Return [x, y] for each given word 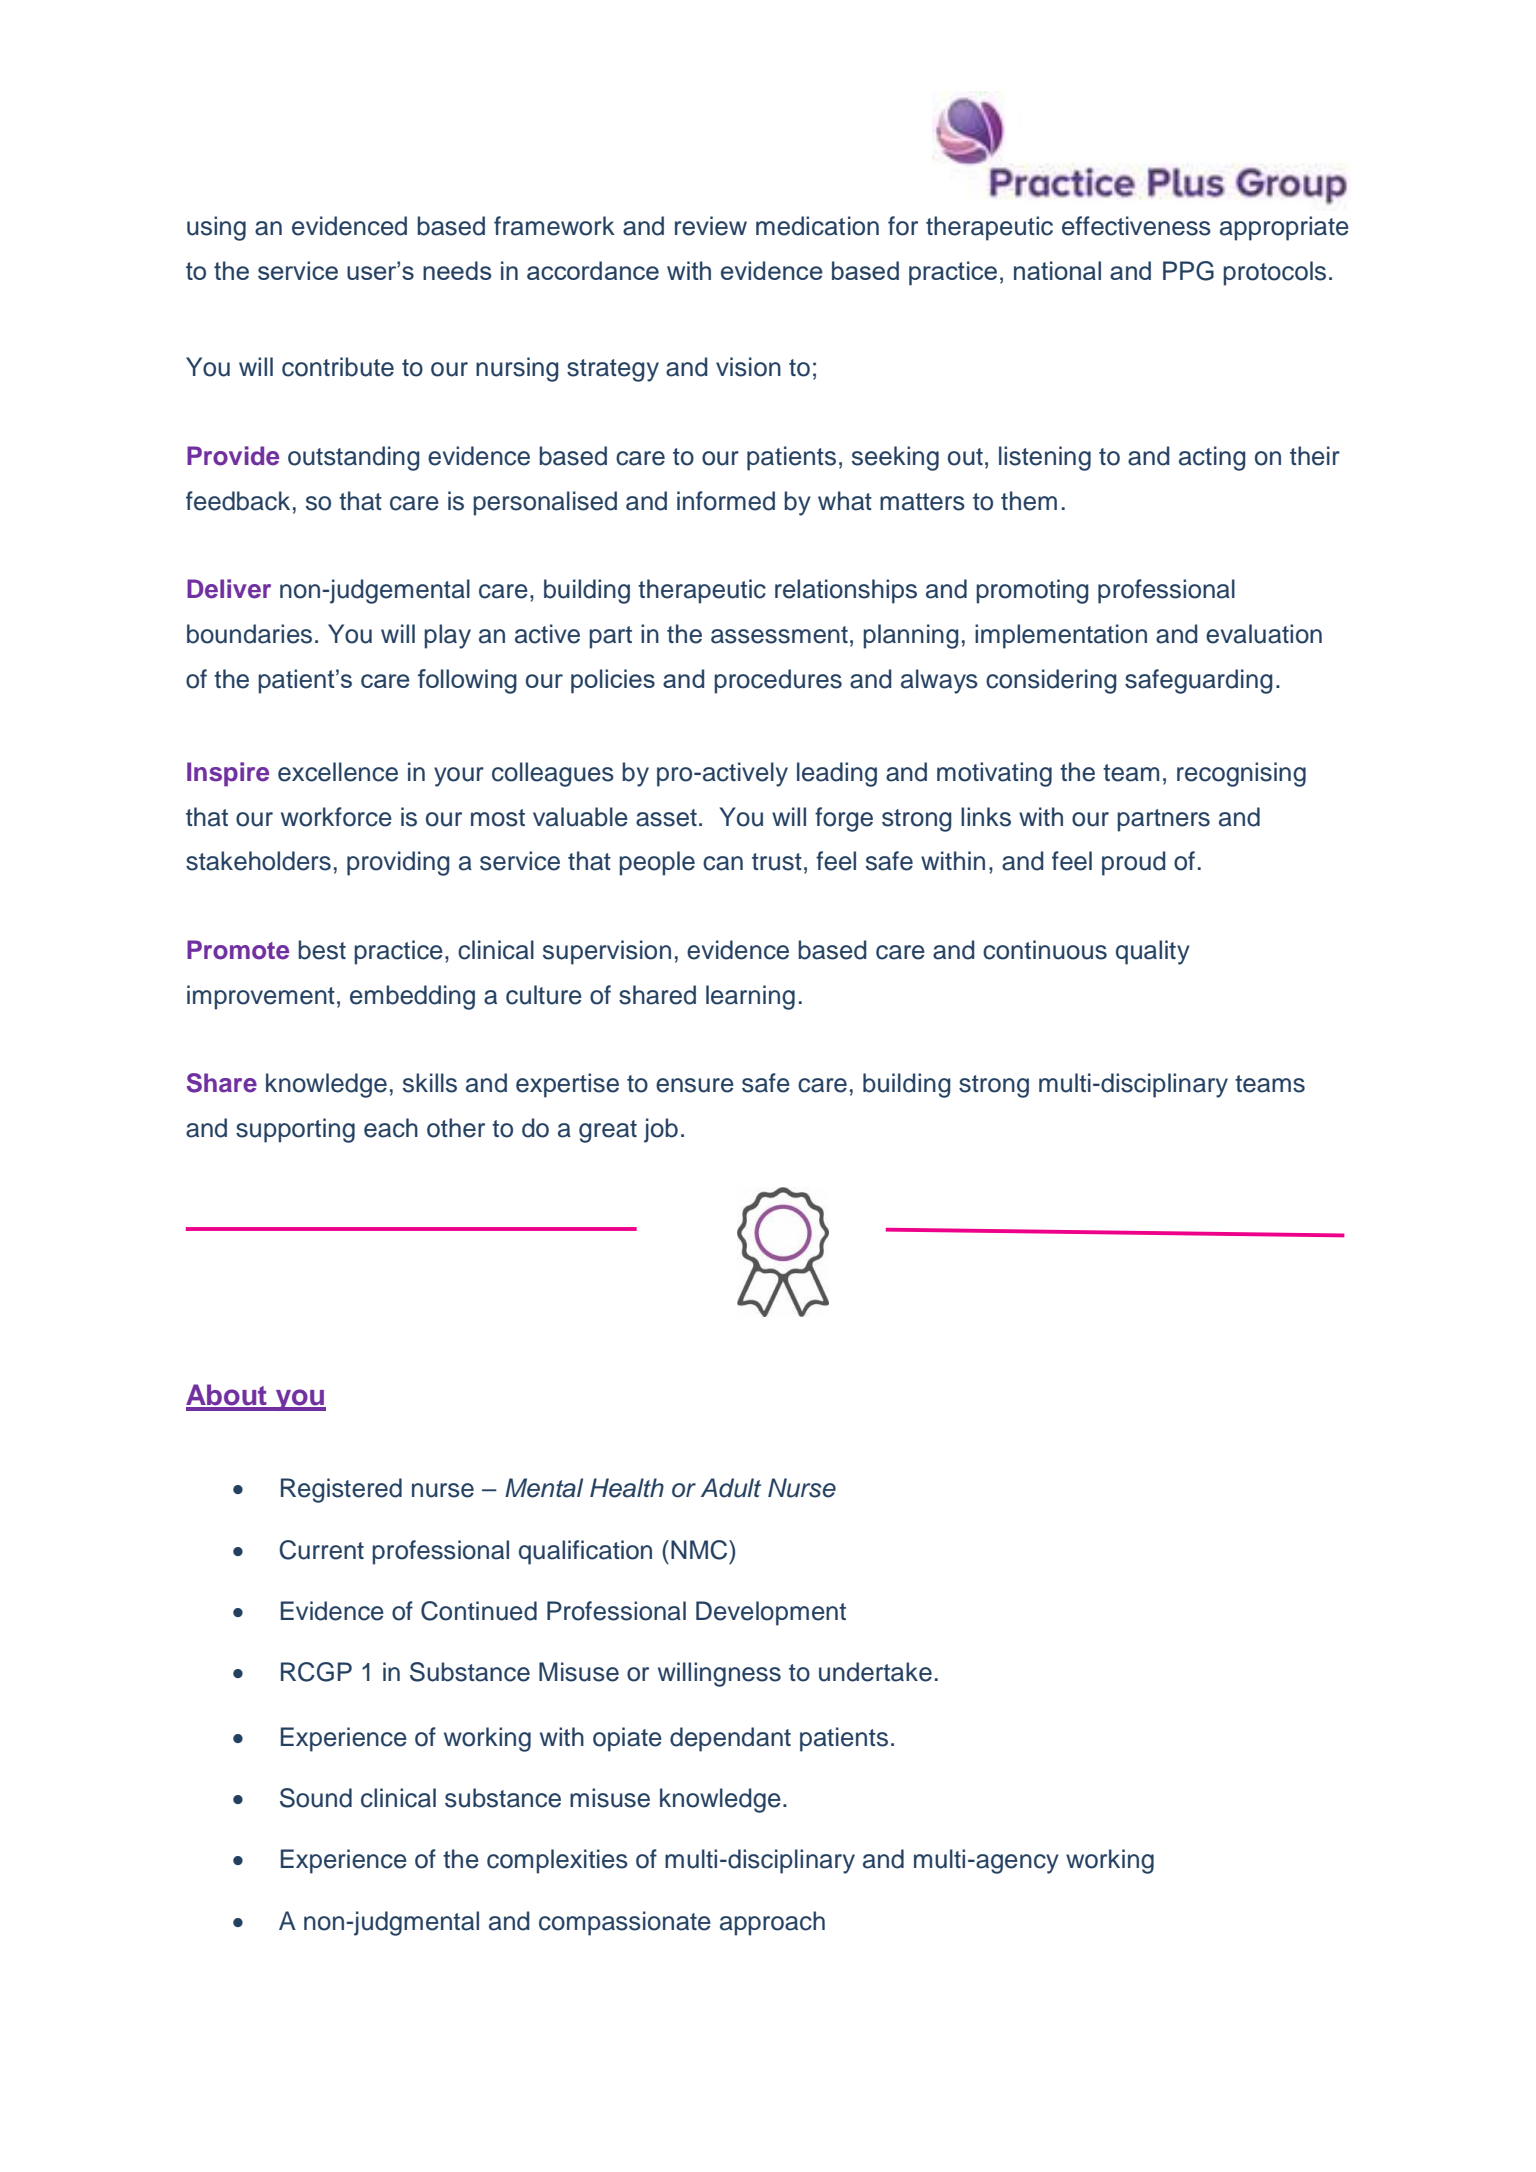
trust [777, 862]
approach [772, 1923]
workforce [336, 817]
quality [1153, 952]
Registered [341, 1490]
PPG [1188, 271]
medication [817, 226]
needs [457, 270]
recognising [1241, 774]
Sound [316, 1798]
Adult [731, 1488]
